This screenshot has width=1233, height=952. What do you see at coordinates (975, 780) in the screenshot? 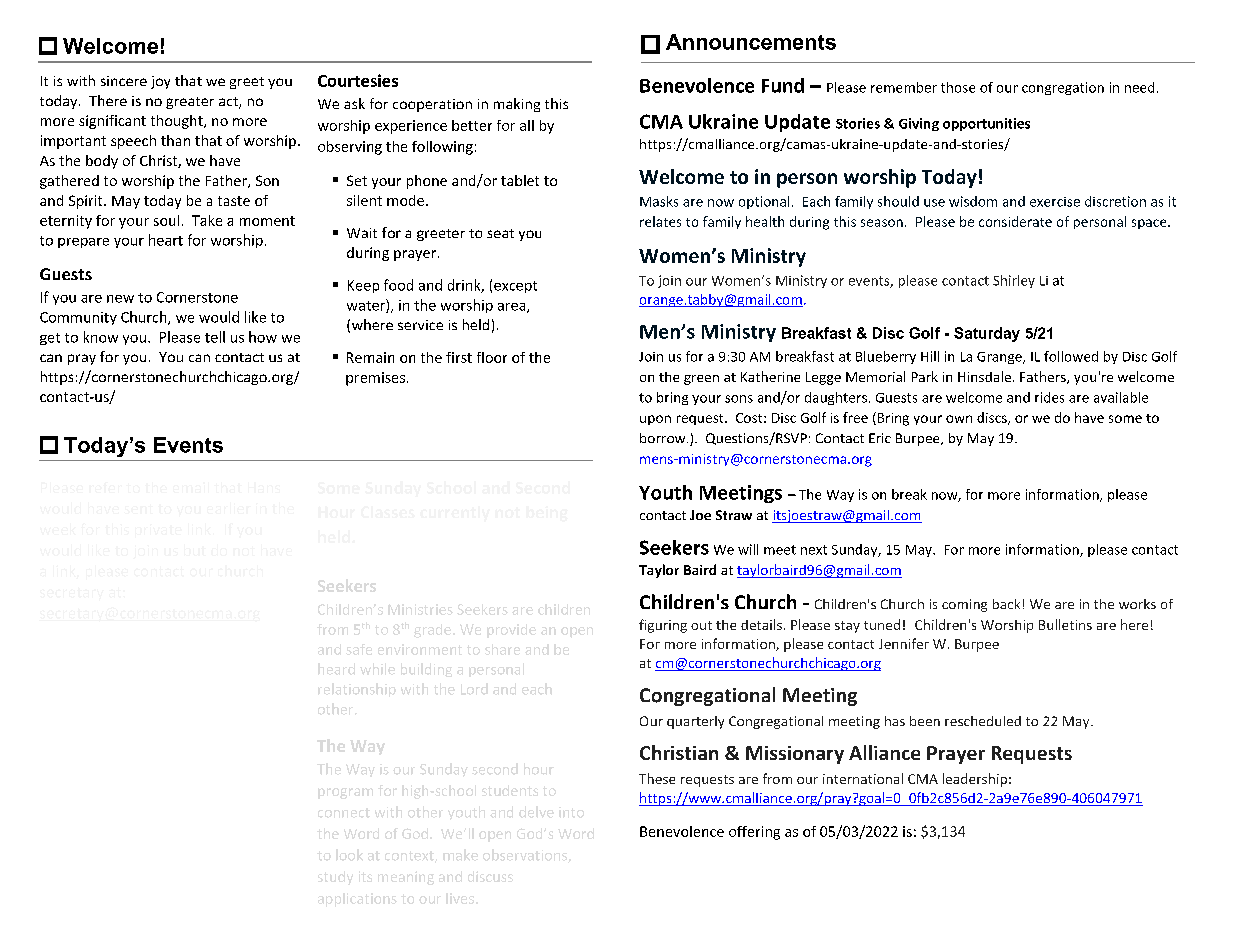
I see `leadership` at bounding box center [975, 780].
